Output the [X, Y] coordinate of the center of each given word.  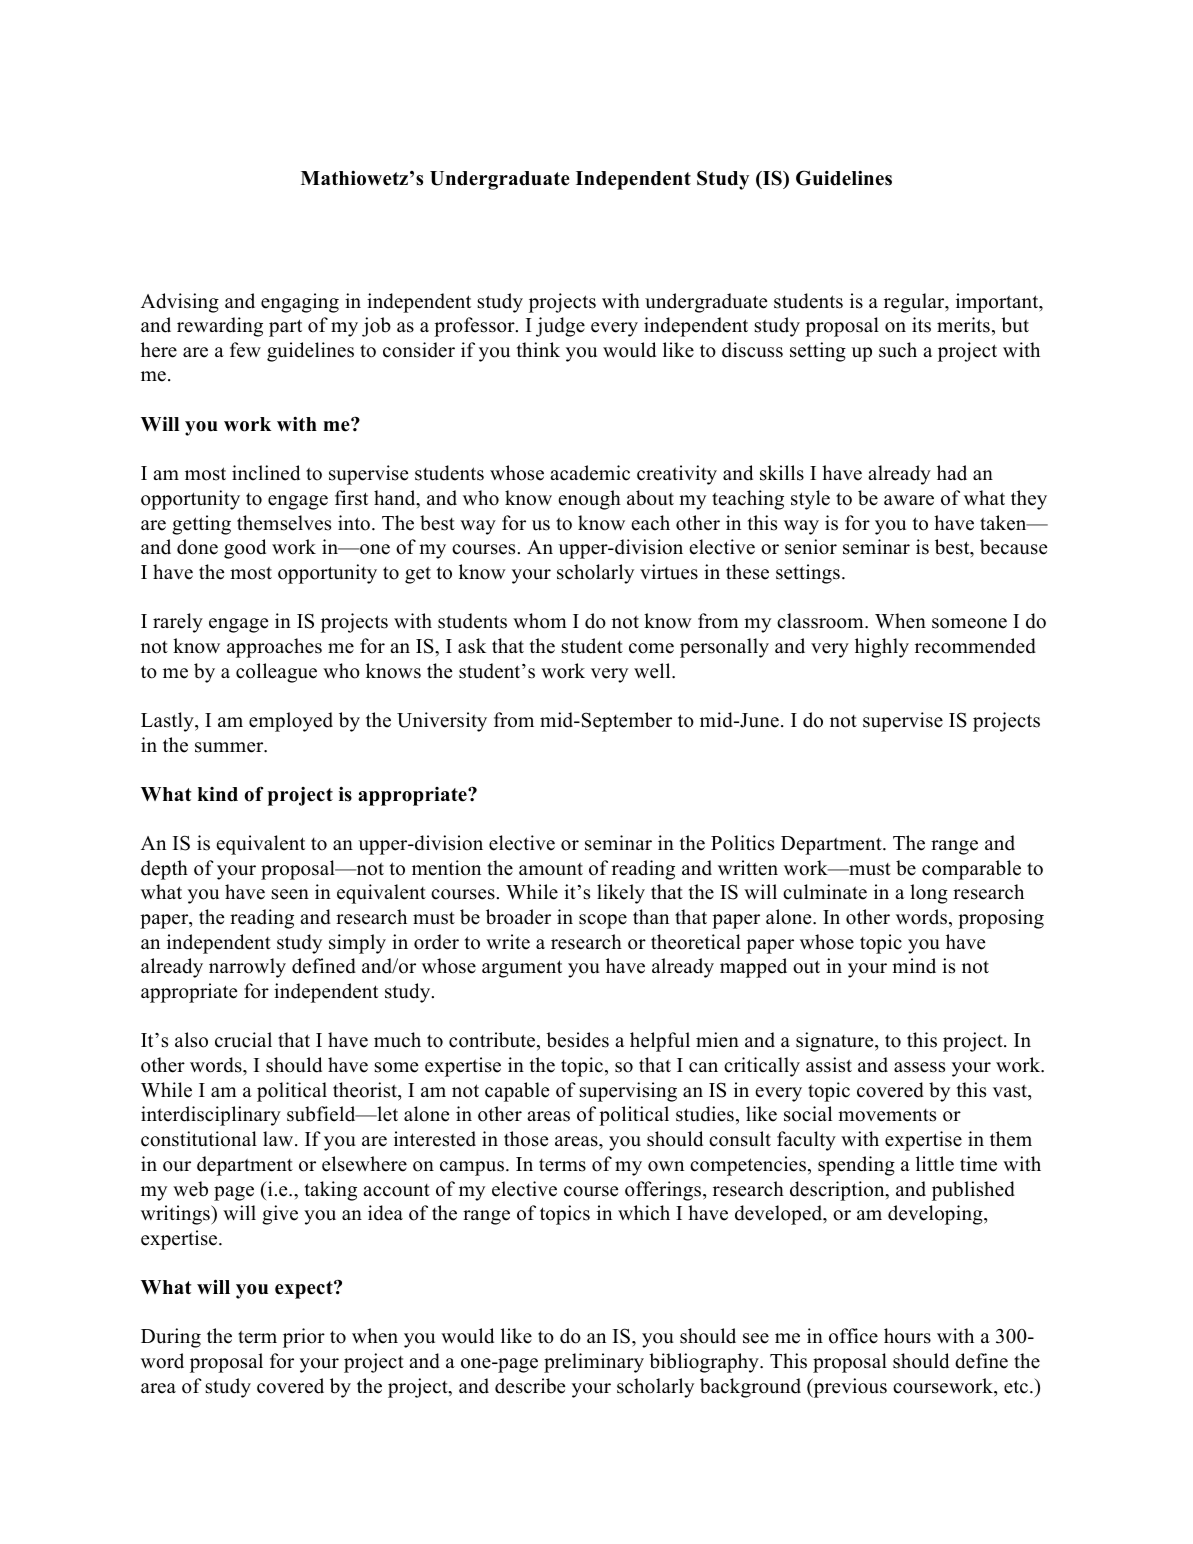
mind [914, 966]
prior [304, 1338]
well [653, 671]
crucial [243, 1040]
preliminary [594, 1363]
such [898, 350]
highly [882, 648]
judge [560, 327]
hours [907, 1336]
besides [577, 1040]
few [245, 350]
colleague [276, 673]
